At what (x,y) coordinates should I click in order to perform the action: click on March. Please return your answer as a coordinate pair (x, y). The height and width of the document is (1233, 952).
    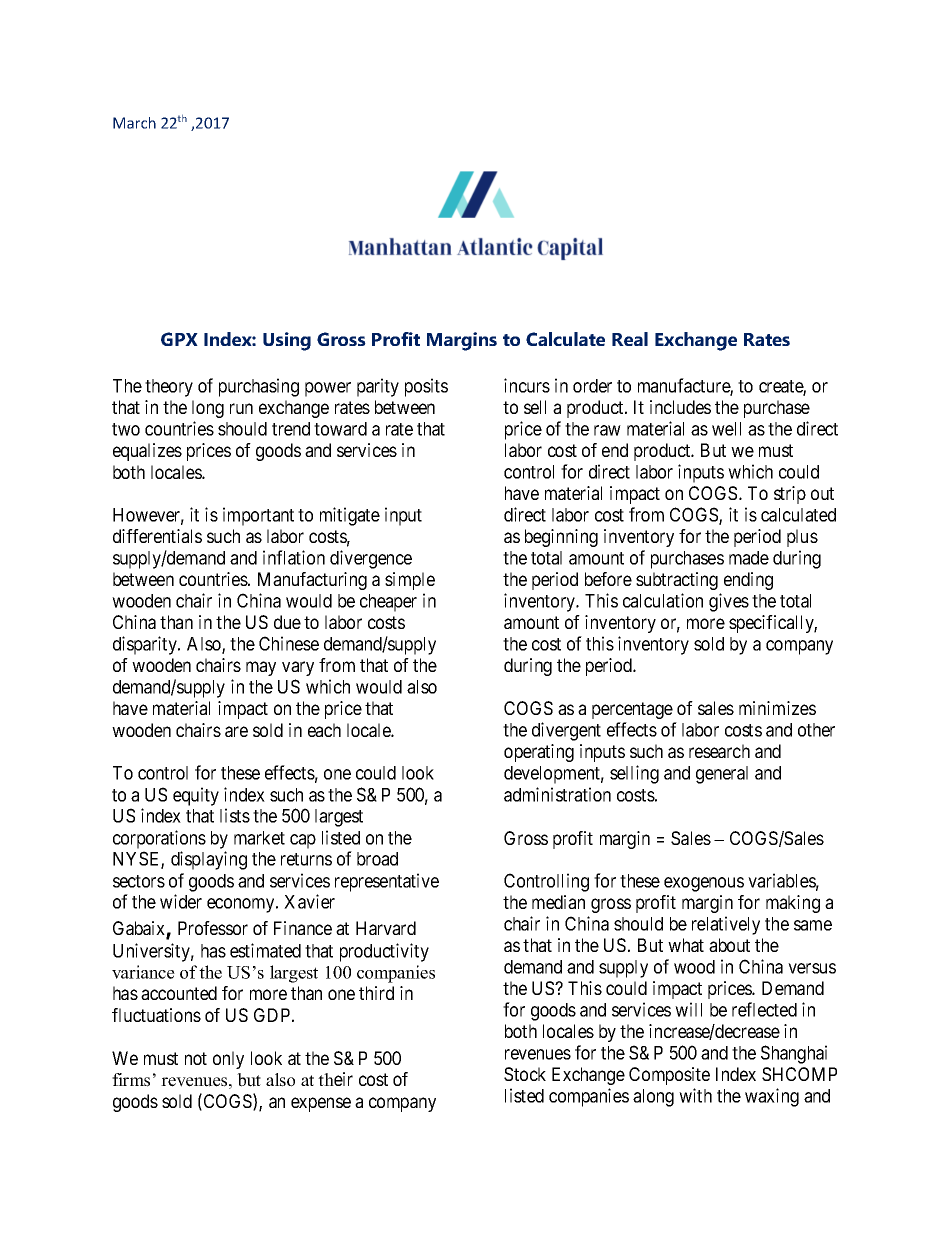
    Looking at the image, I should click on (134, 123).
